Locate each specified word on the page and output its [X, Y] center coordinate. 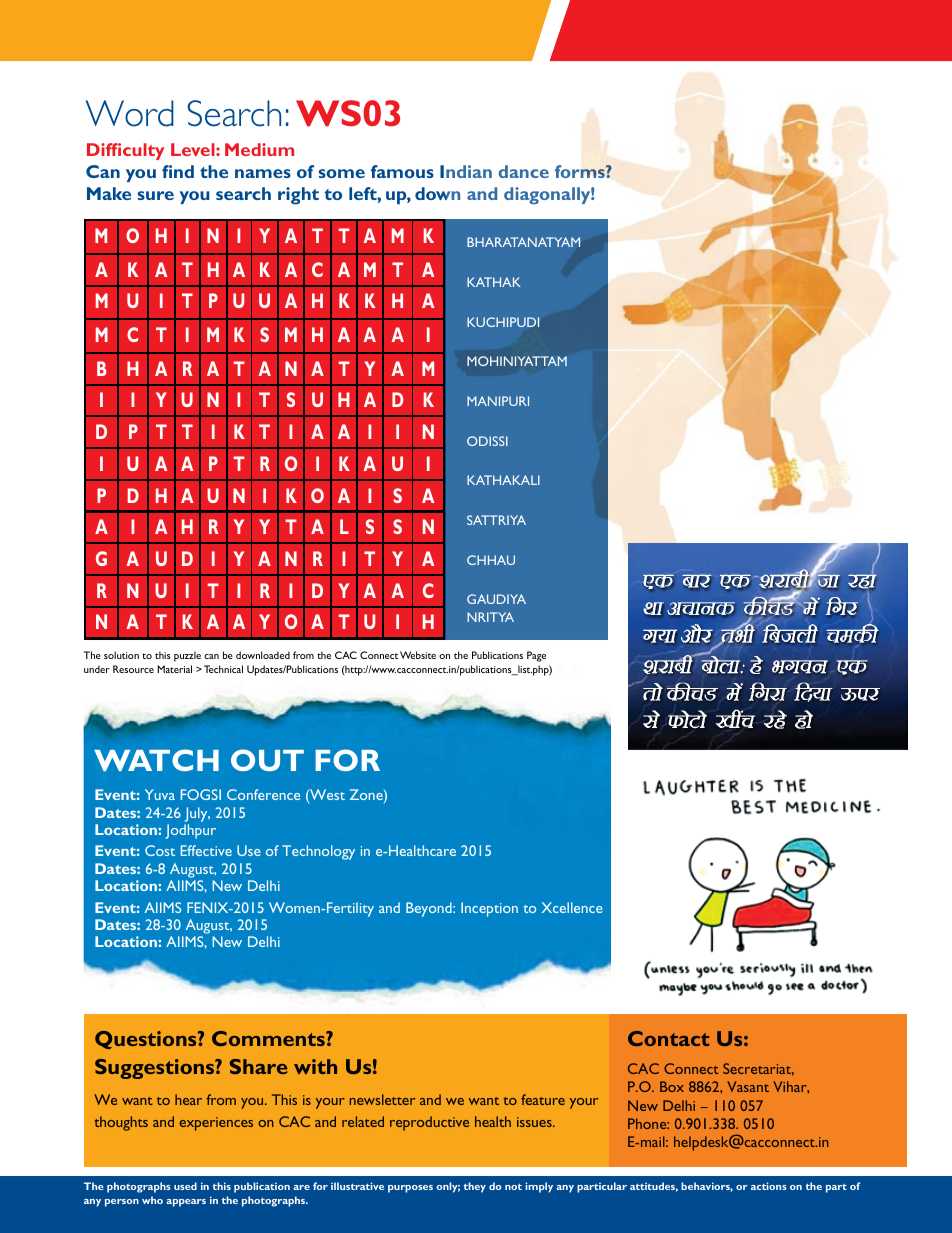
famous [402, 171]
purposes [410, 1189]
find [178, 171]
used [185, 1186]
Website [418, 655]
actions [769, 1186]
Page [536, 656]
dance [524, 171]
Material [174, 669]
